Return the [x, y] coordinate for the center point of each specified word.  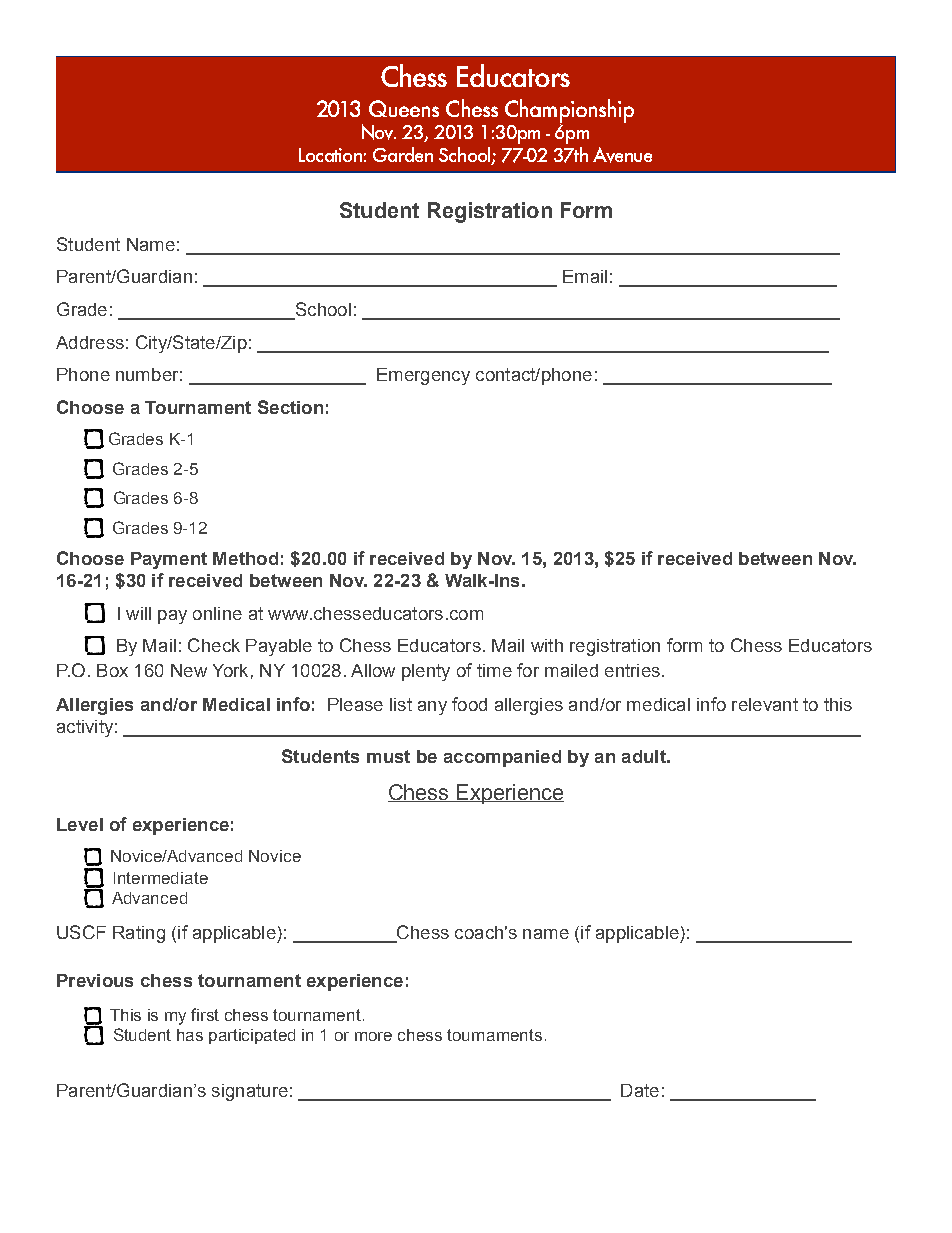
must [388, 756]
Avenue [622, 155]
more [373, 1036]
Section [290, 407]
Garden [403, 154]
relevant [765, 704]
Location [330, 155]
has [190, 1035]
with [547, 645]
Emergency [423, 376]
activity [85, 728]
